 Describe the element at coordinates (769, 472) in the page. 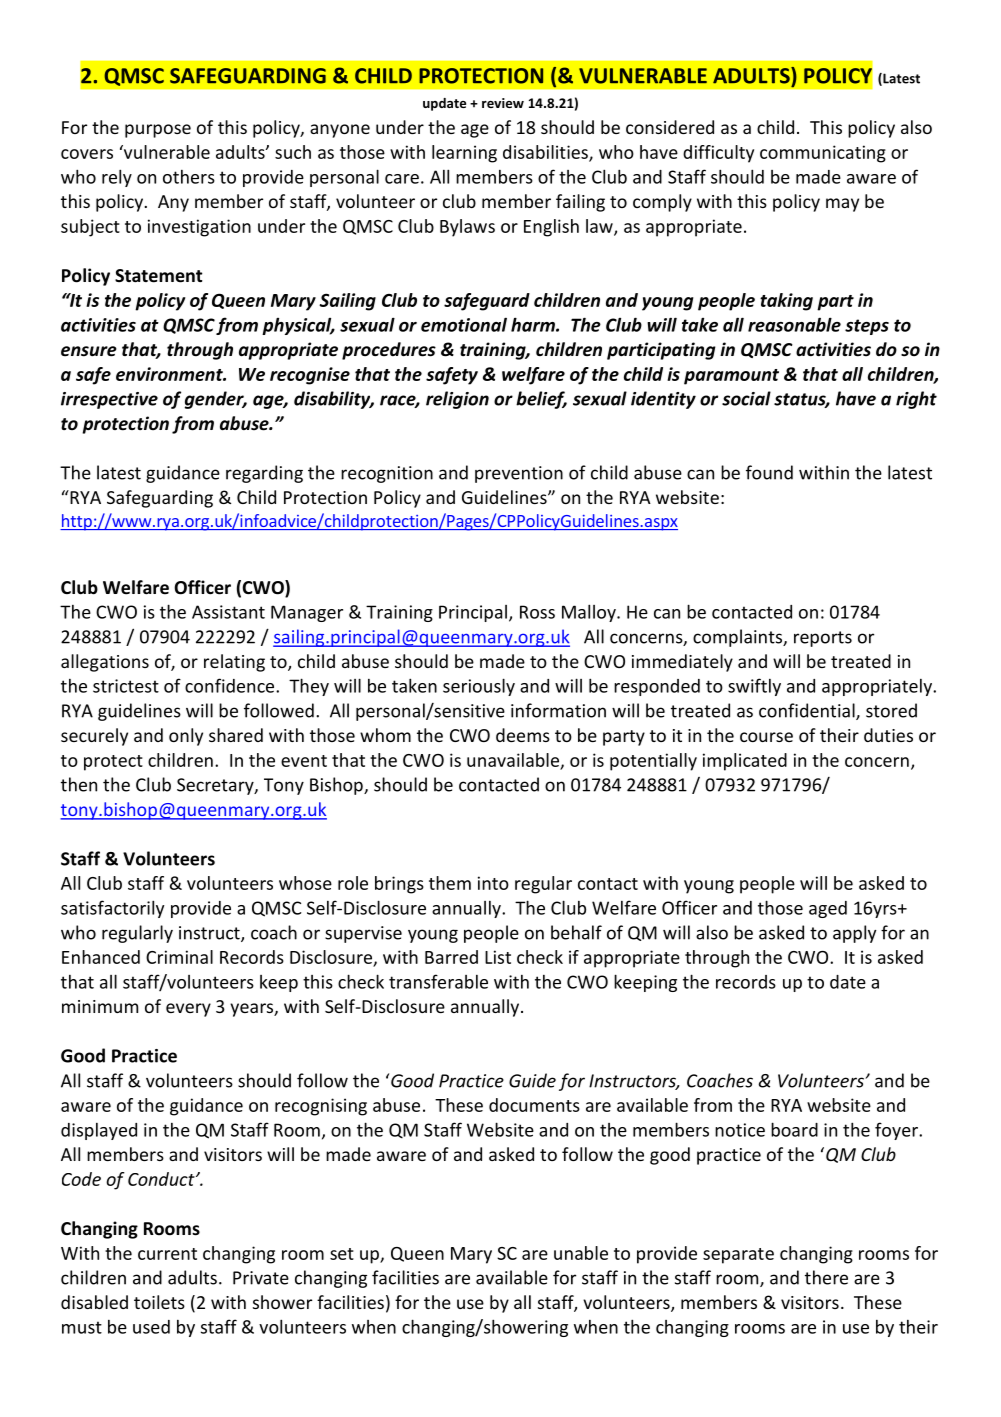

I see `found` at that location.
